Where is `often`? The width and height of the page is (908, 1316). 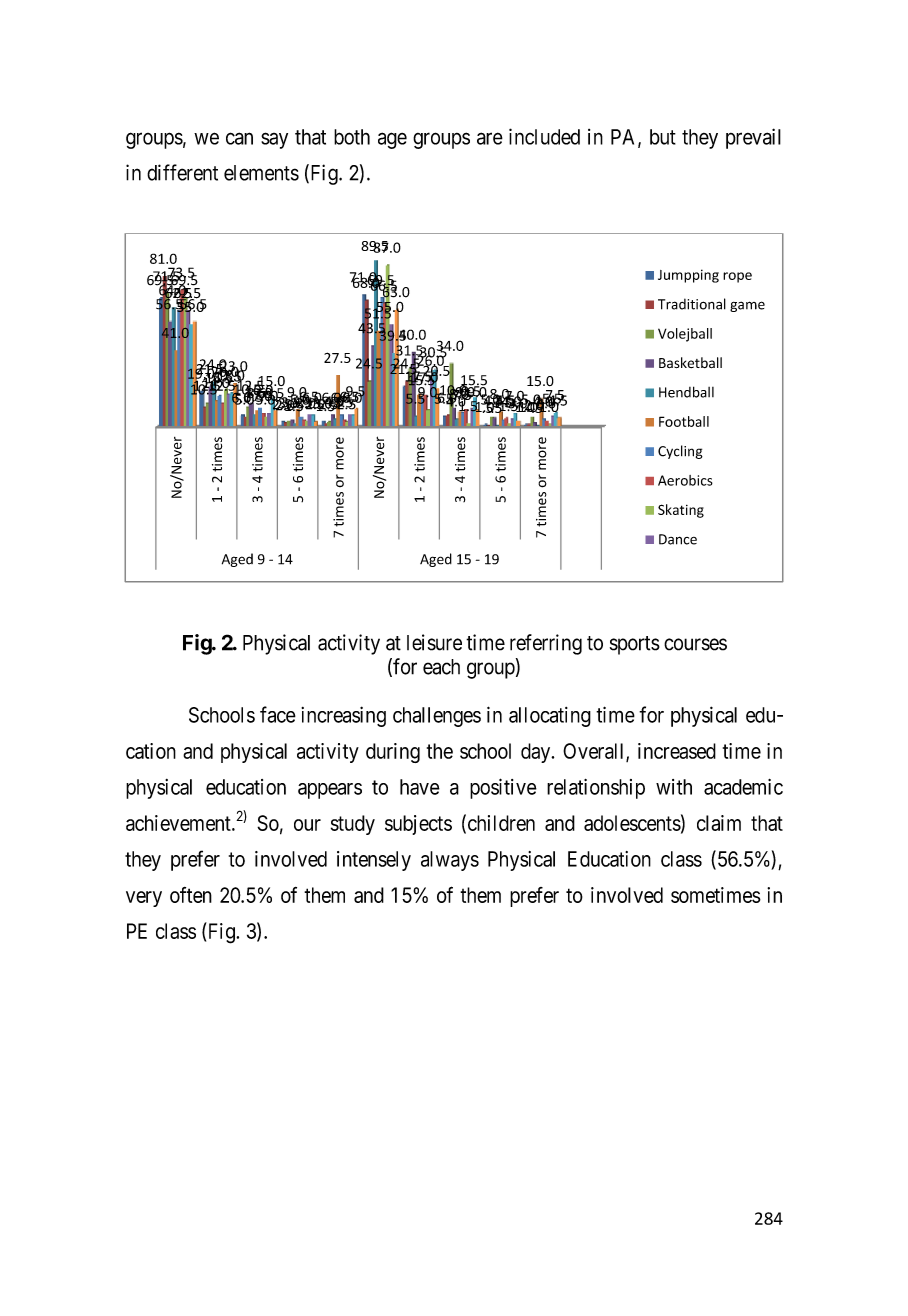 often is located at coordinates (191, 895).
